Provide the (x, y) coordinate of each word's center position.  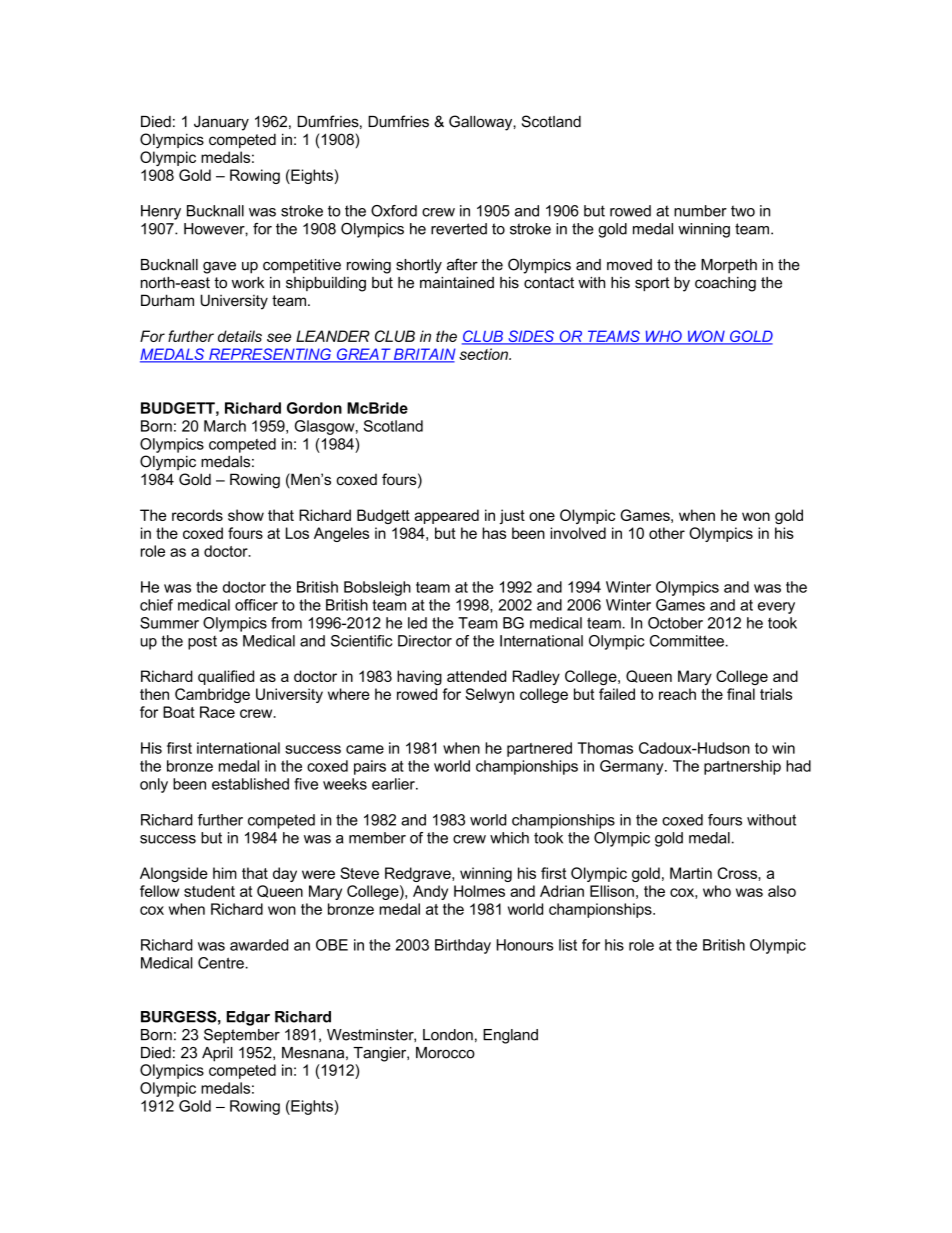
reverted (459, 229)
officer (256, 605)
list (568, 945)
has (494, 533)
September (242, 1036)
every (776, 608)
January (221, 123)
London (448, 1035)
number (700, 211)
